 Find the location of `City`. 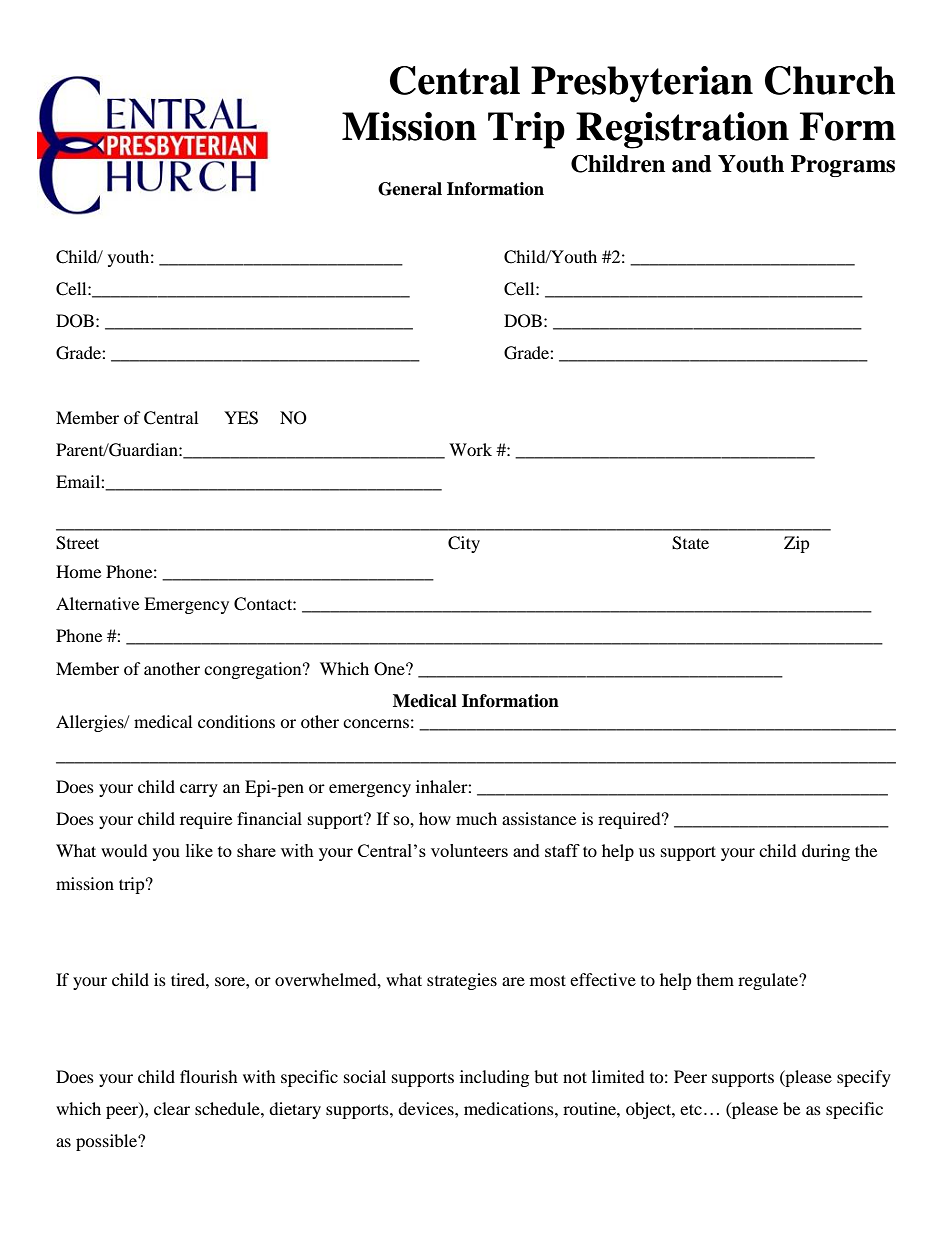

City is located at coordinates (464, 544).
